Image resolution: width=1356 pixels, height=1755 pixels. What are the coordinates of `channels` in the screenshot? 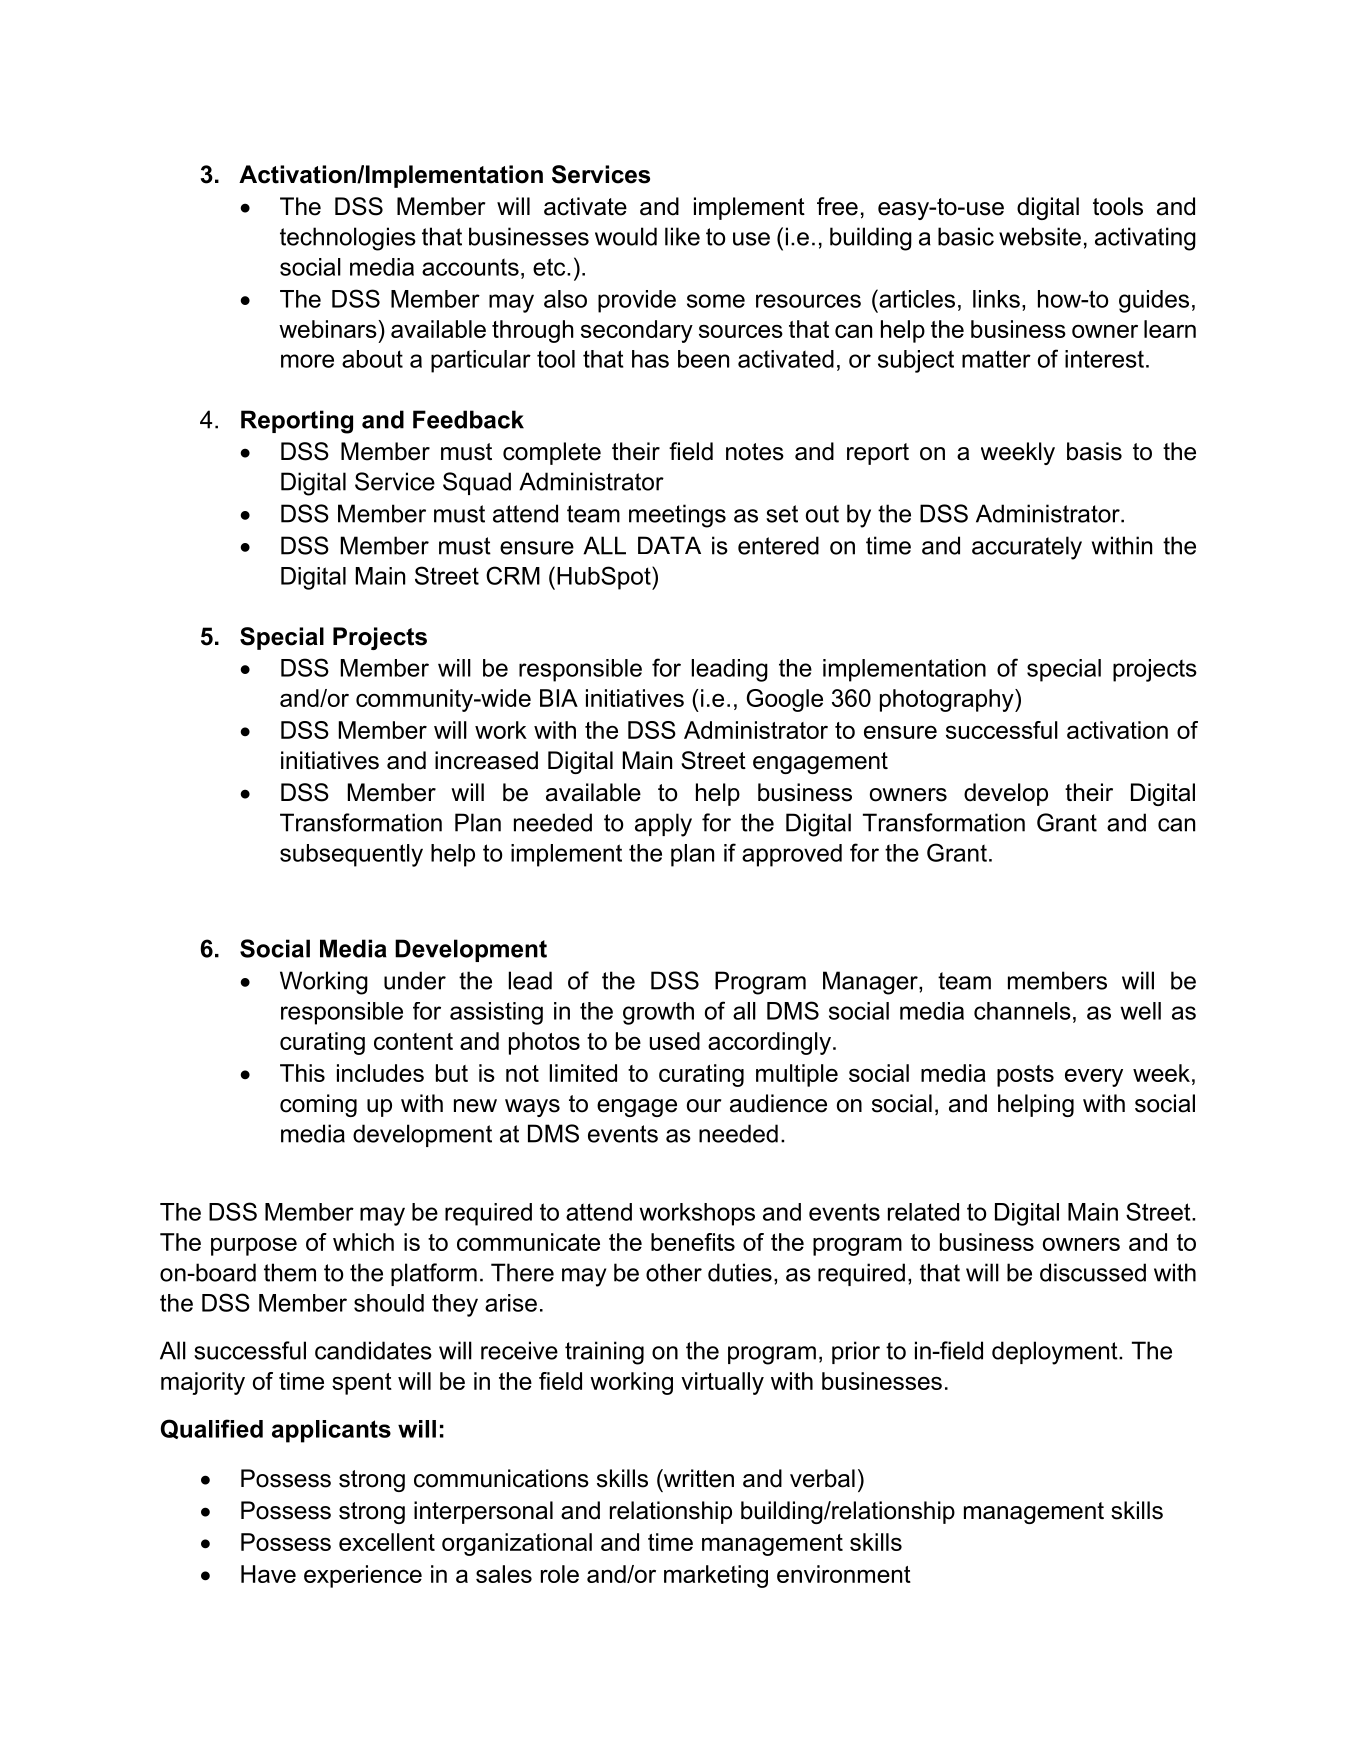 It's located at (1022, 1011).
